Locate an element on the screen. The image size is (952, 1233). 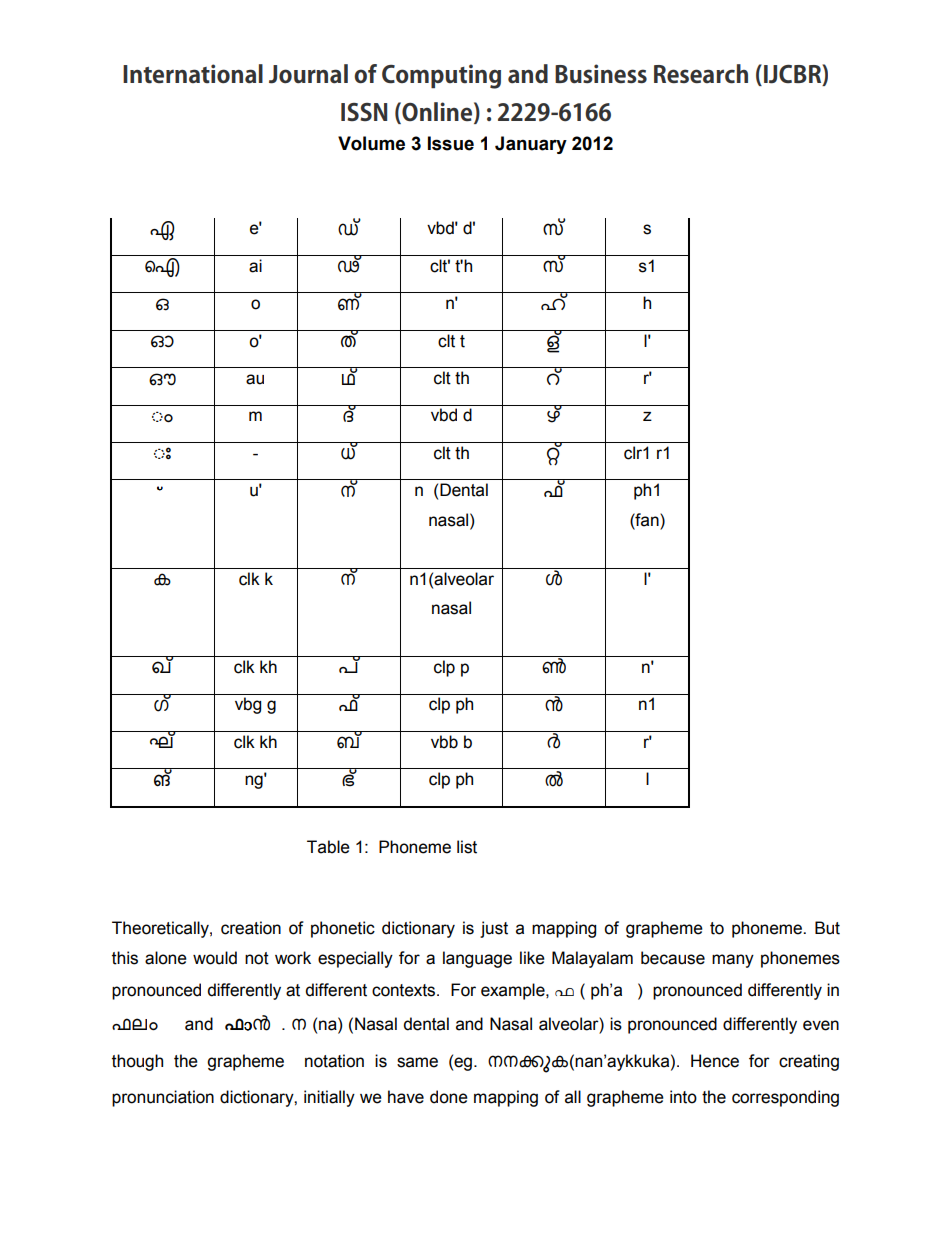
Table is located at coordinates (328, 847).
